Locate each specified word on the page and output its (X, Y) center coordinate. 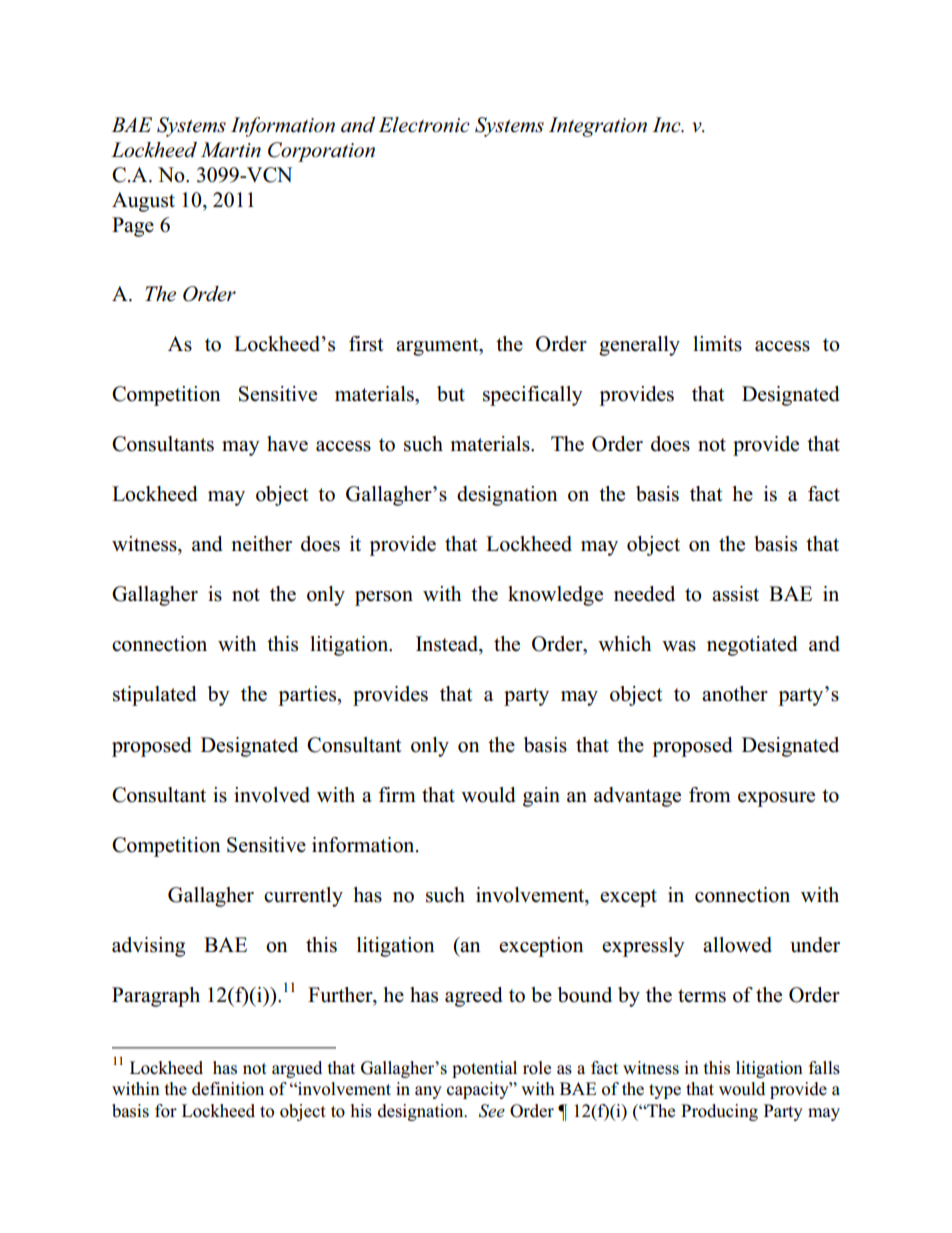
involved (272, 795)
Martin (231, 150)
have (287, 444)
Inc (667, 125)
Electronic (424, 125)
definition (228, 1089)
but (451, 394)
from (710, 795)
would (488, 795)
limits (717, 344)
